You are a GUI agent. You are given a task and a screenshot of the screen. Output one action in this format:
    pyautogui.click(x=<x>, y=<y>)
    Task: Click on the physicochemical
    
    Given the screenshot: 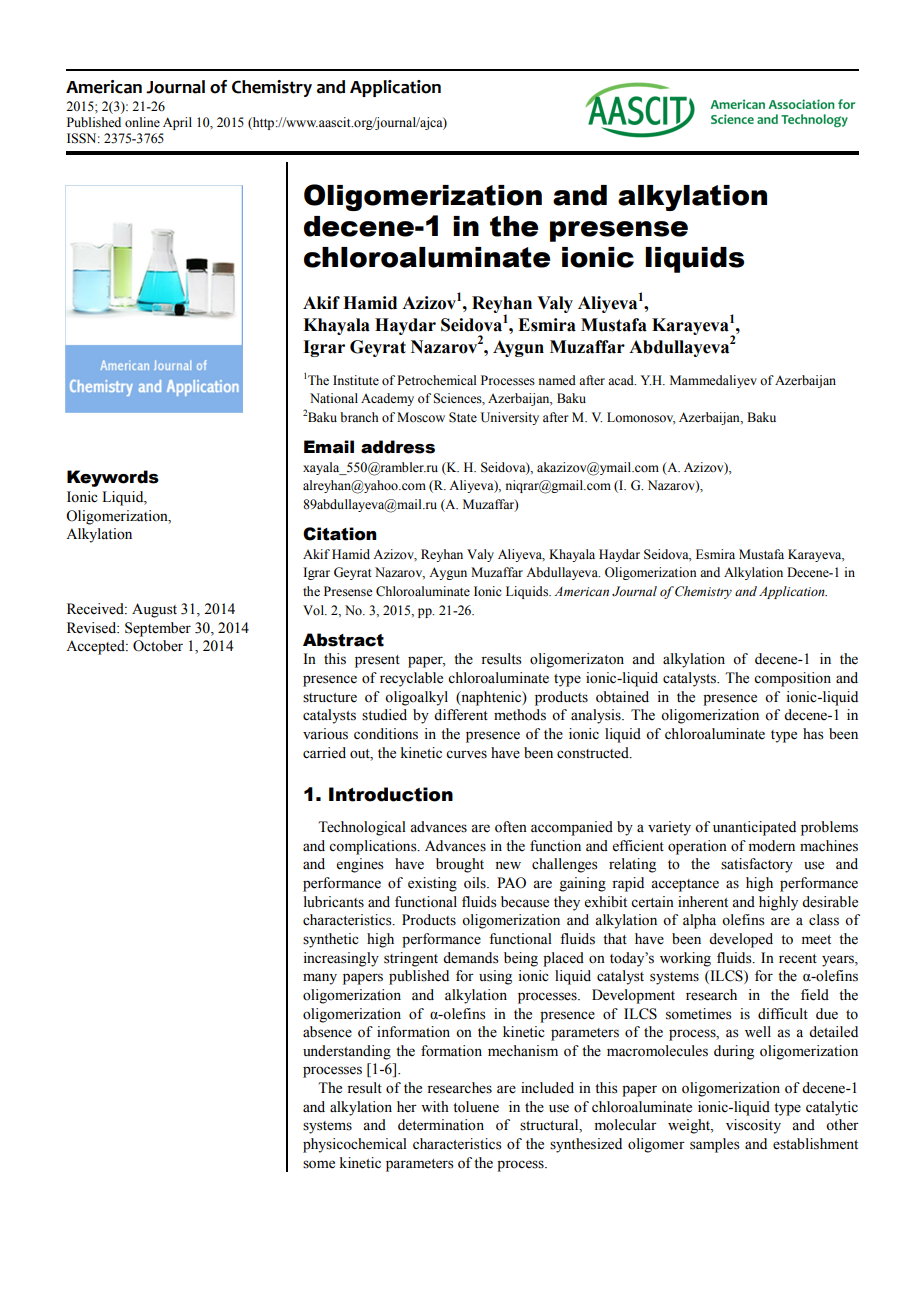 What is the action you would take?
    pyautogui.click(x=355, y=1145)
